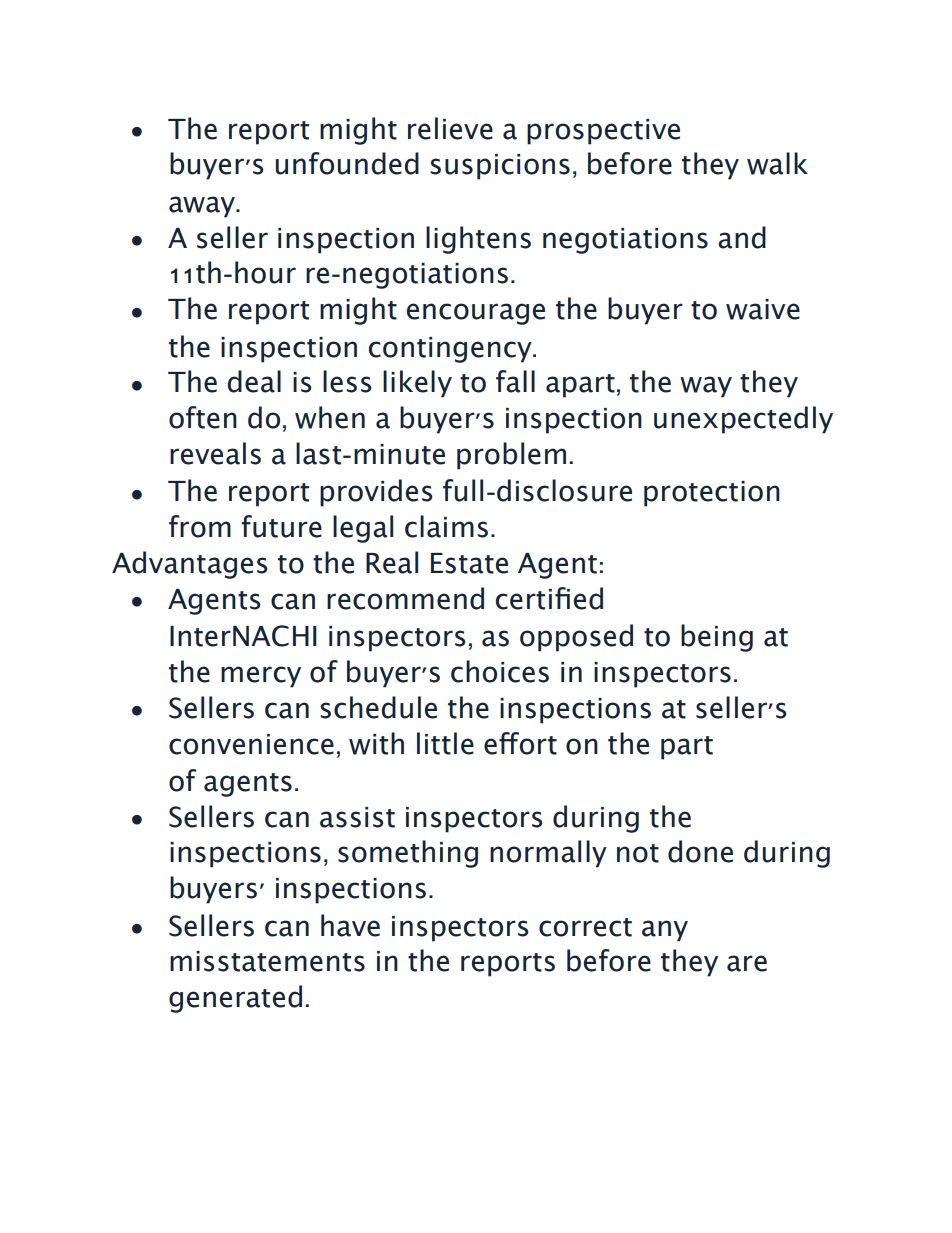 This screenshot has width=952, height=1233. I want to click on being, so click(717, 638).
